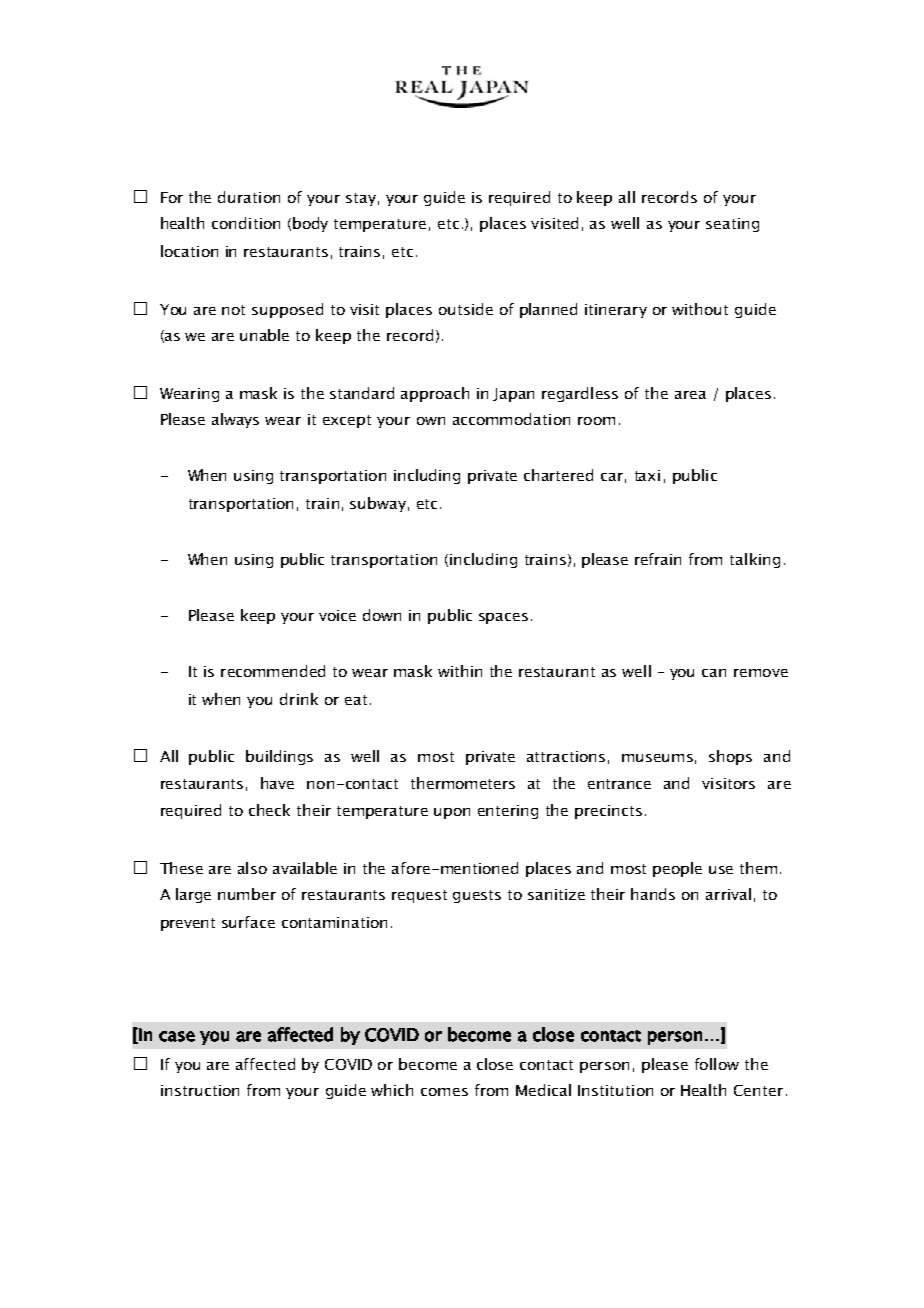 Image resolution: width=924 pixels, height=1308 pixels. Describe the element at coordinates (246, 223) in the screenshot. I see `condition` at that location.
